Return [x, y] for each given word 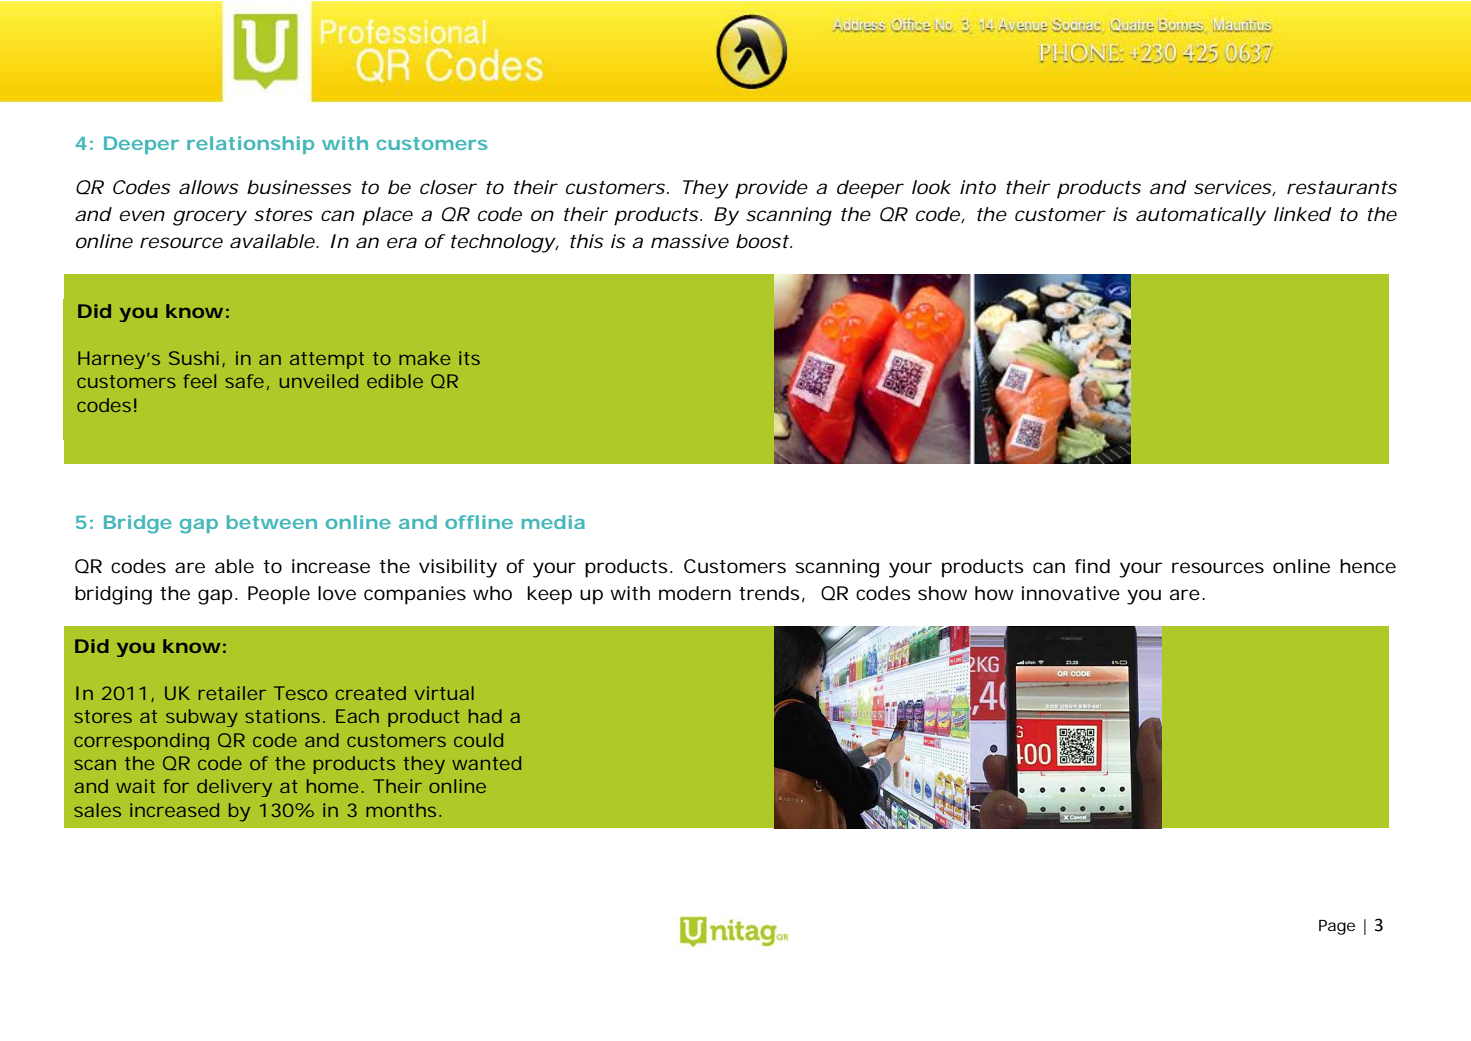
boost [762, 241]
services [1233, 187]
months [401, 810]
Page [1337, 927]
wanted [486, 763]
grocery [209, 218]
